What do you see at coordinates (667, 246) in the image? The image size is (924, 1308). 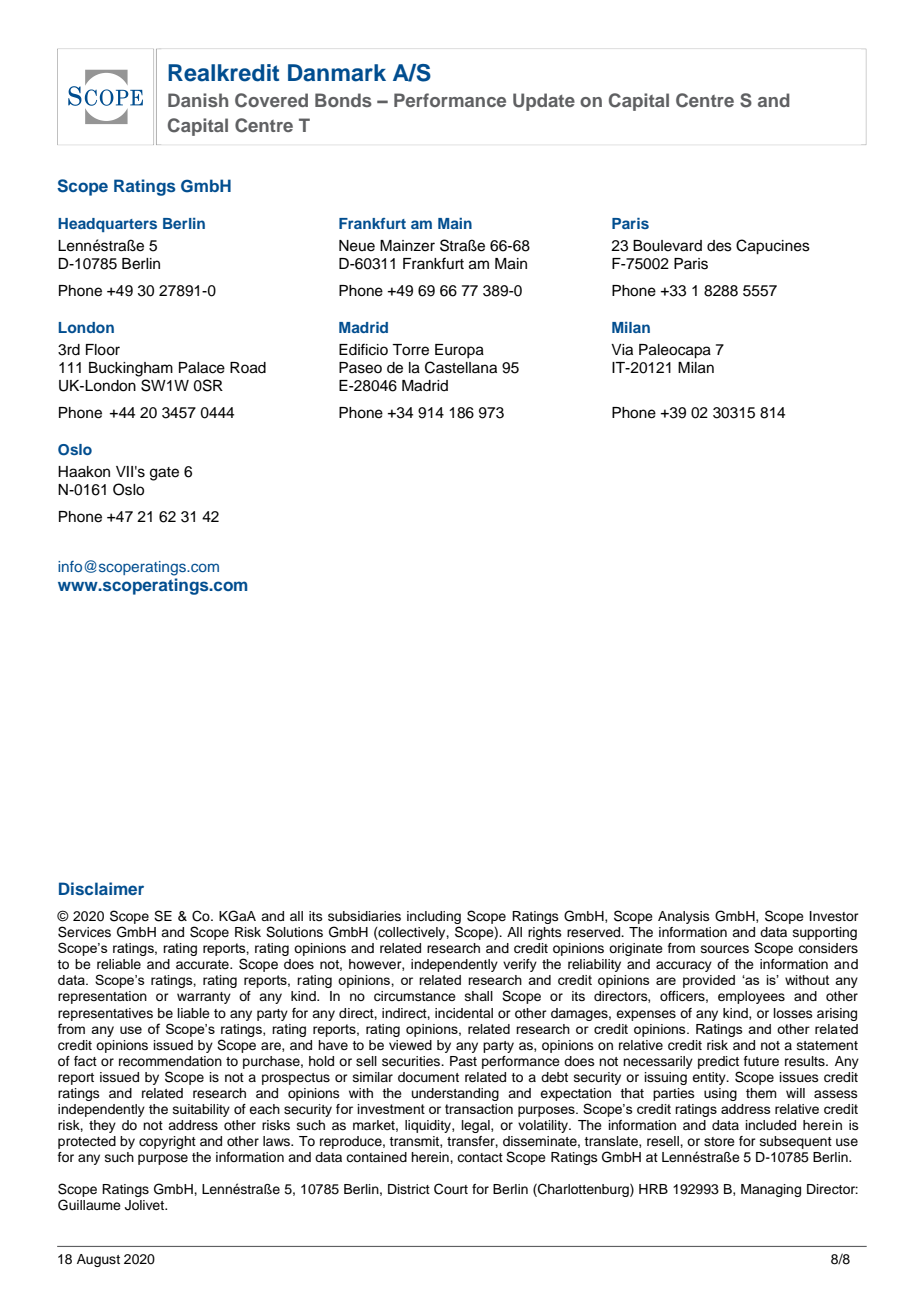 I see `Boulevard` at bounding box center [667, 246].
